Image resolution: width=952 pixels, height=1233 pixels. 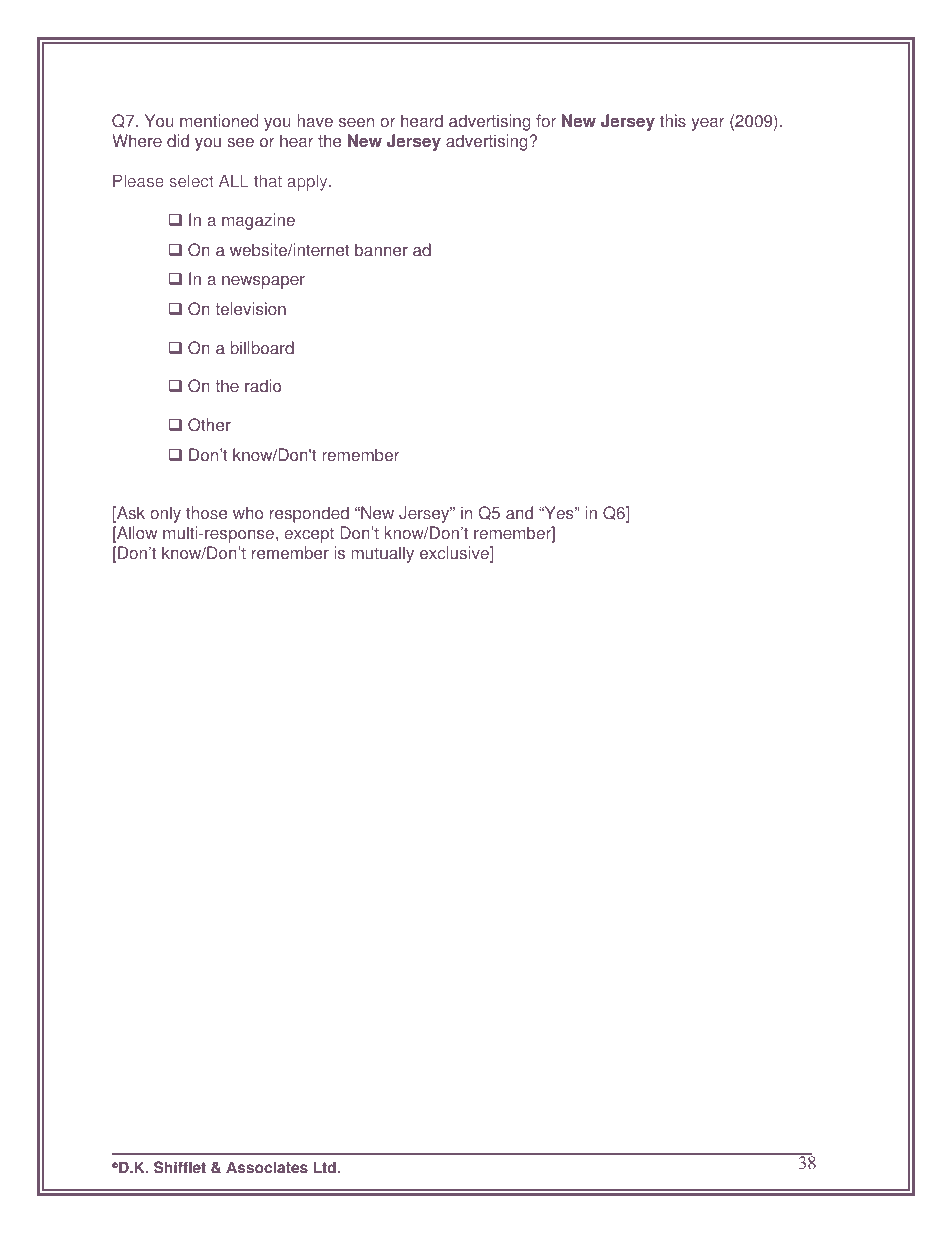 I want to click on responded, so click(x=309, y=514).
